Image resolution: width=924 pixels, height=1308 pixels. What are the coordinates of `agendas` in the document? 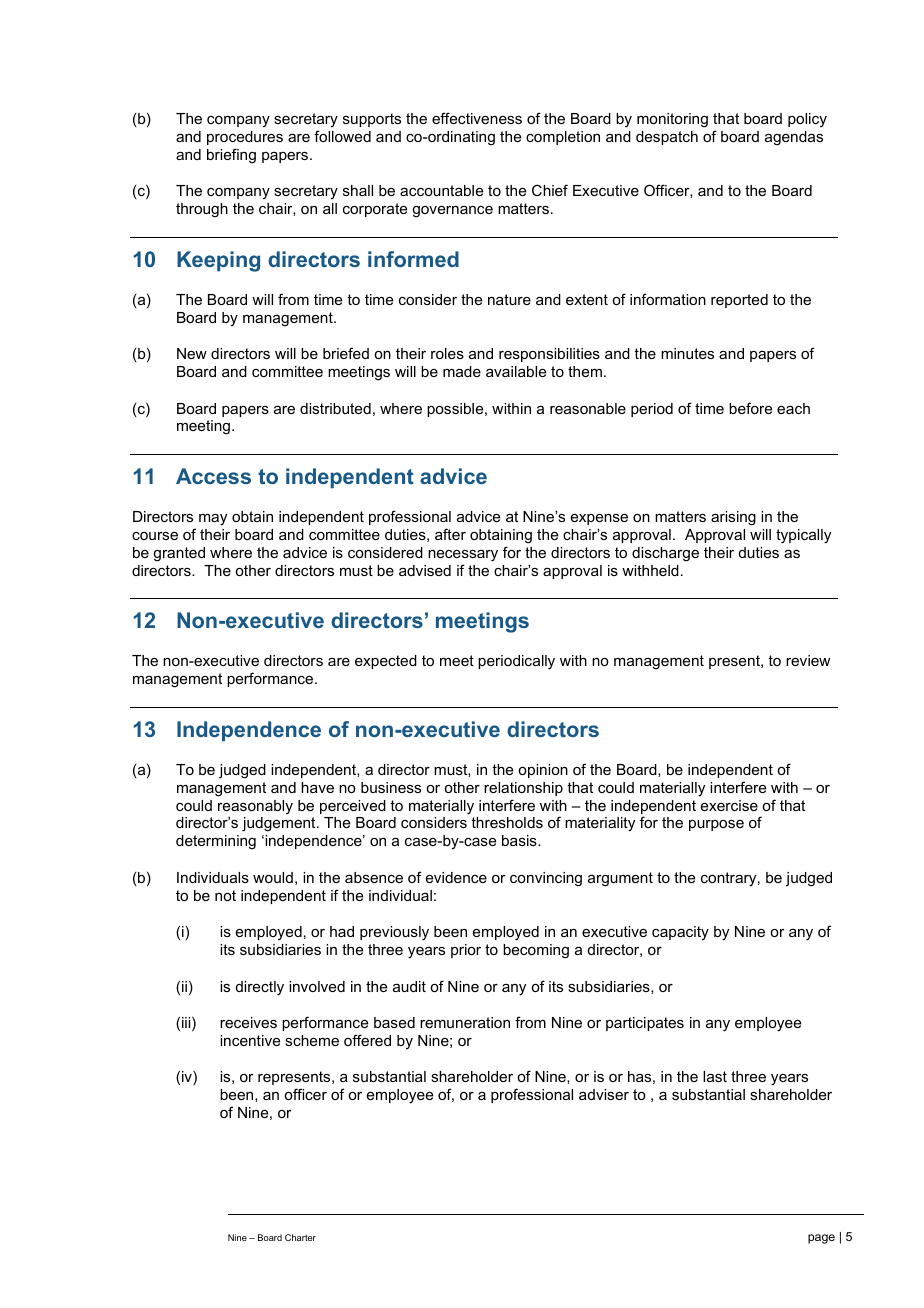 It's located at (794, 138).
